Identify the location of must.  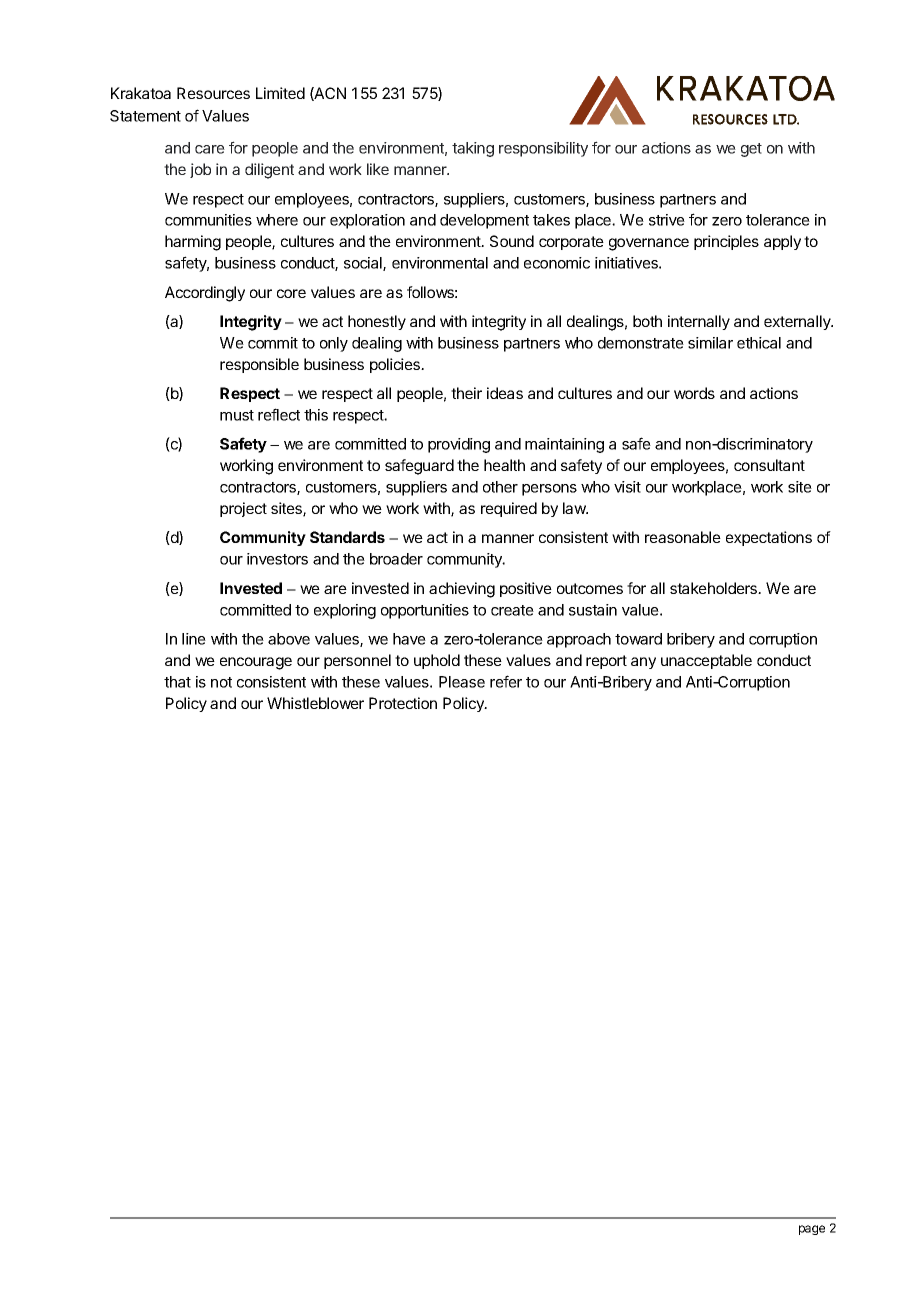
(237, 415).
